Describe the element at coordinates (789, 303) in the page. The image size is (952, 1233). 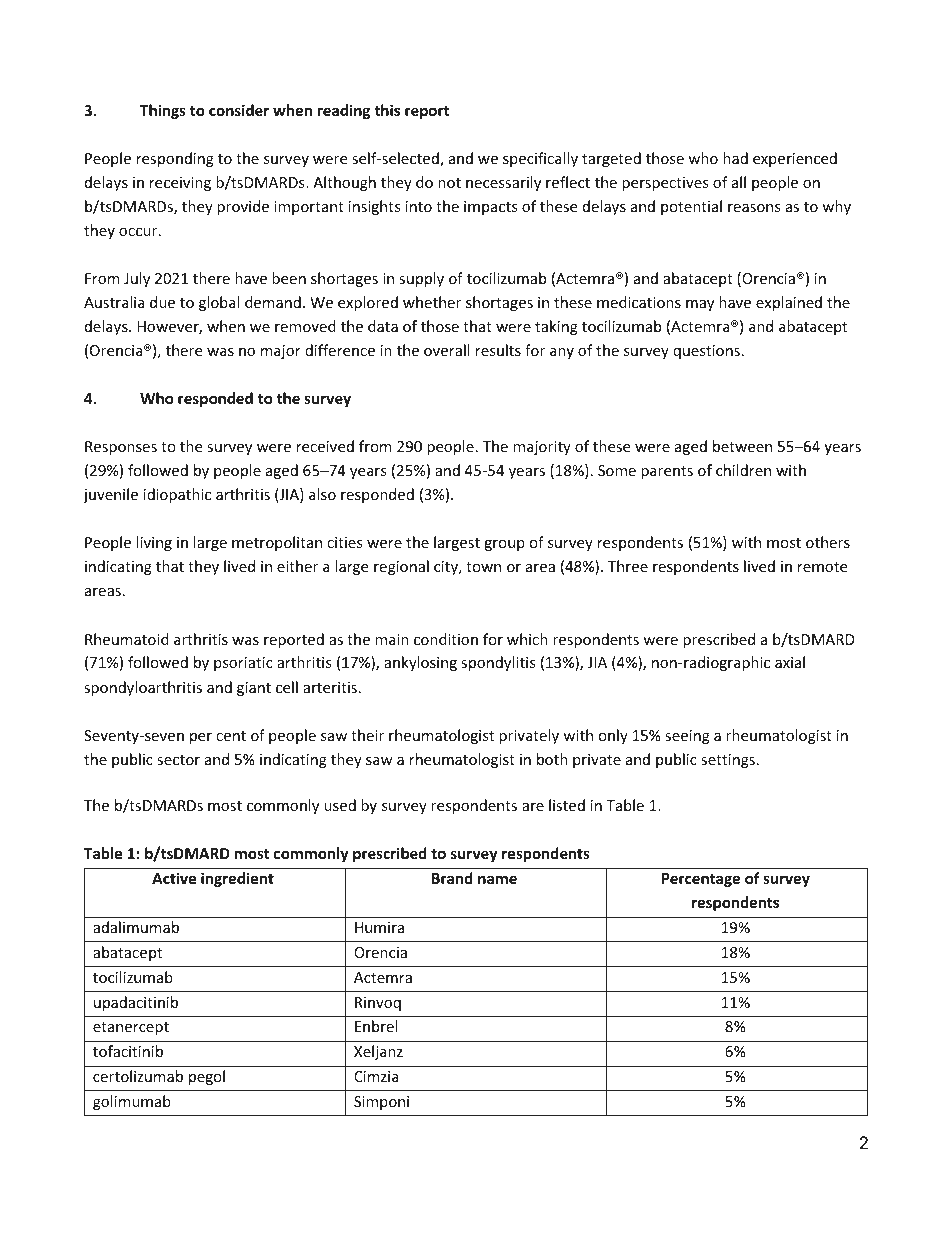
I see `explained` at that location.
